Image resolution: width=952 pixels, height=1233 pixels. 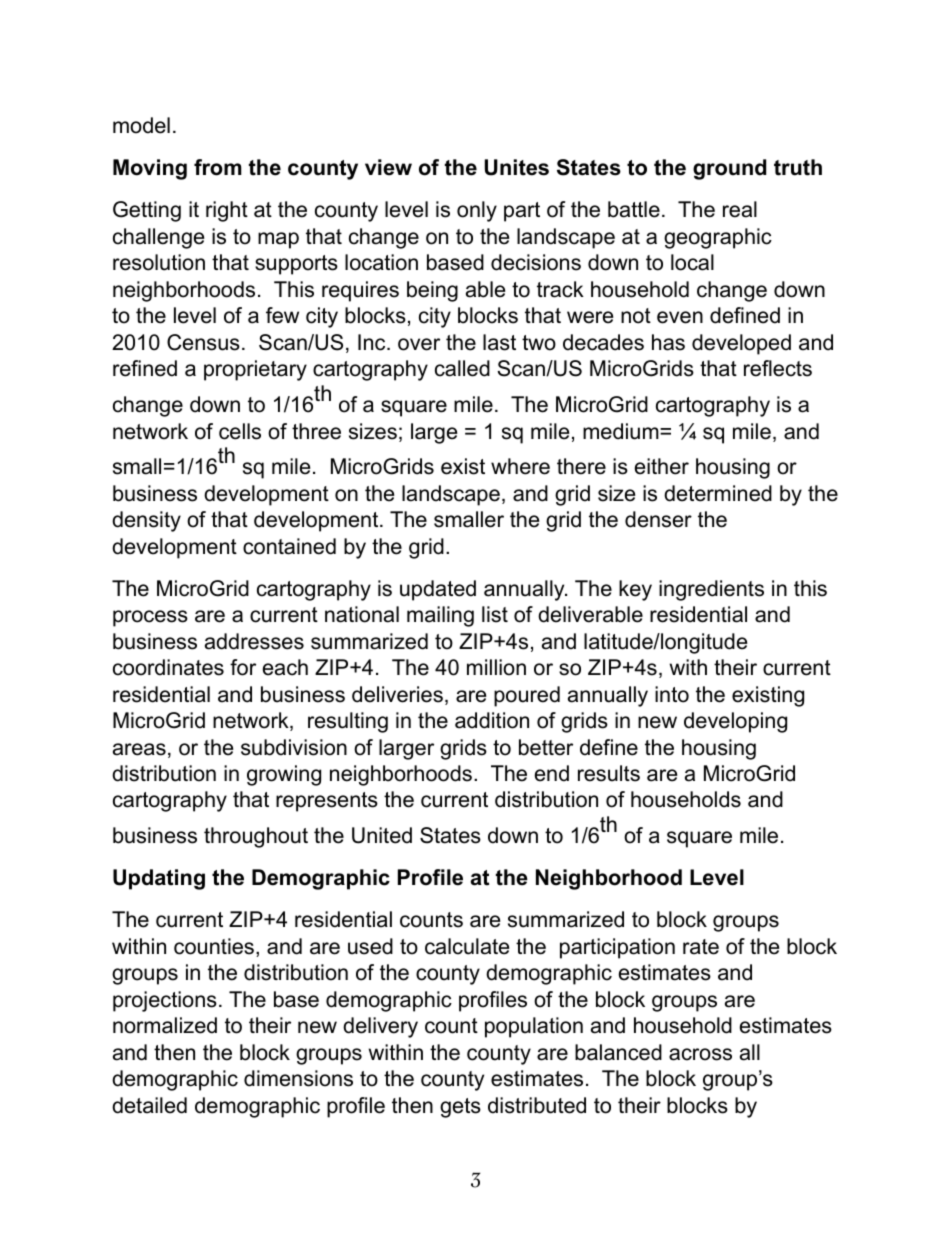 What do you see at coordinates (729, 169) in the screenshot?
I see `ground` at bounding box center [729, 169].
